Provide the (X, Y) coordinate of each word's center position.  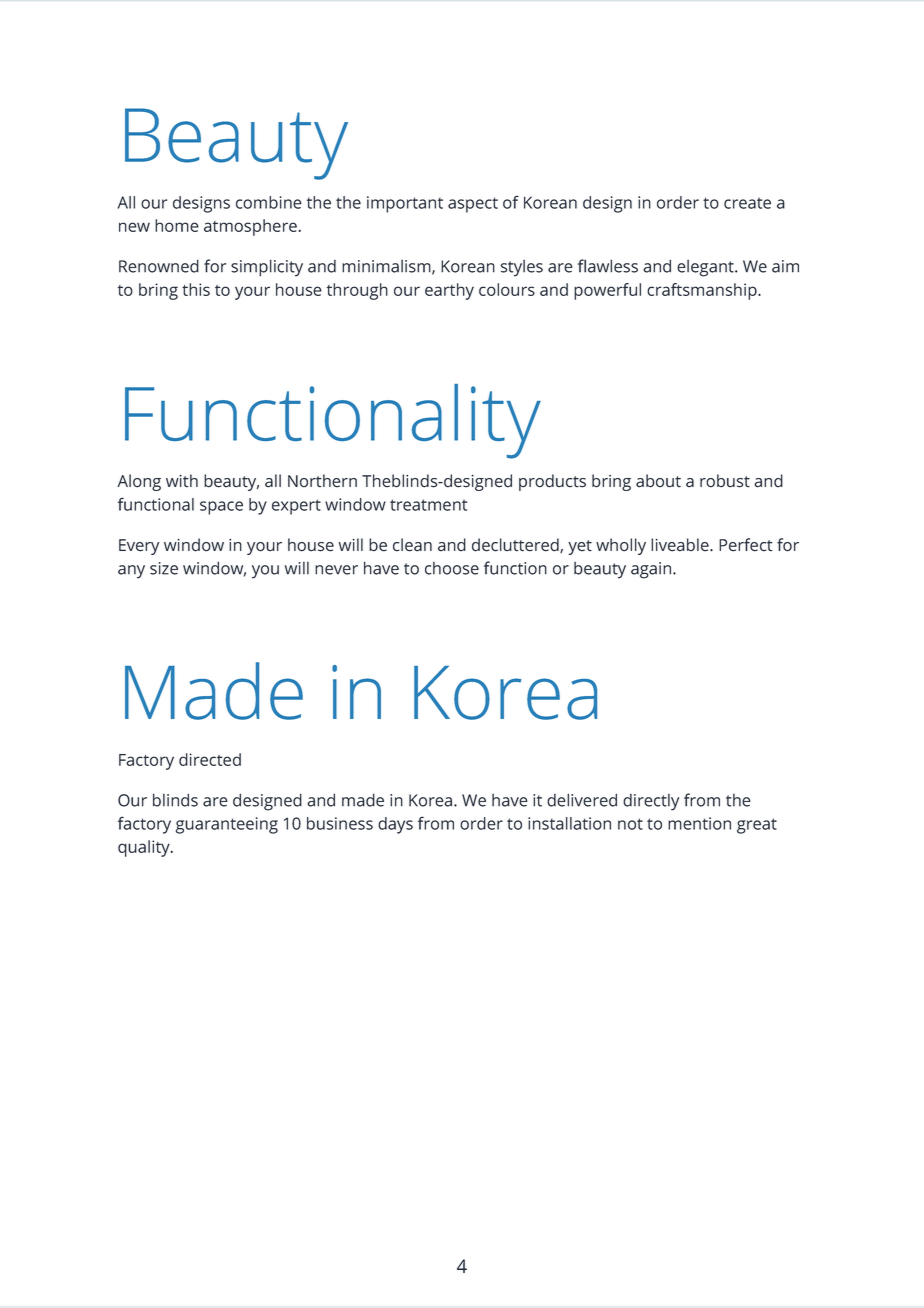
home (177, 225)
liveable (681, 545)
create (747, 203)
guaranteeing (227, 825)
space (221, 508)
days (395, 825)
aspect (473, 205)
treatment (428, 505)
